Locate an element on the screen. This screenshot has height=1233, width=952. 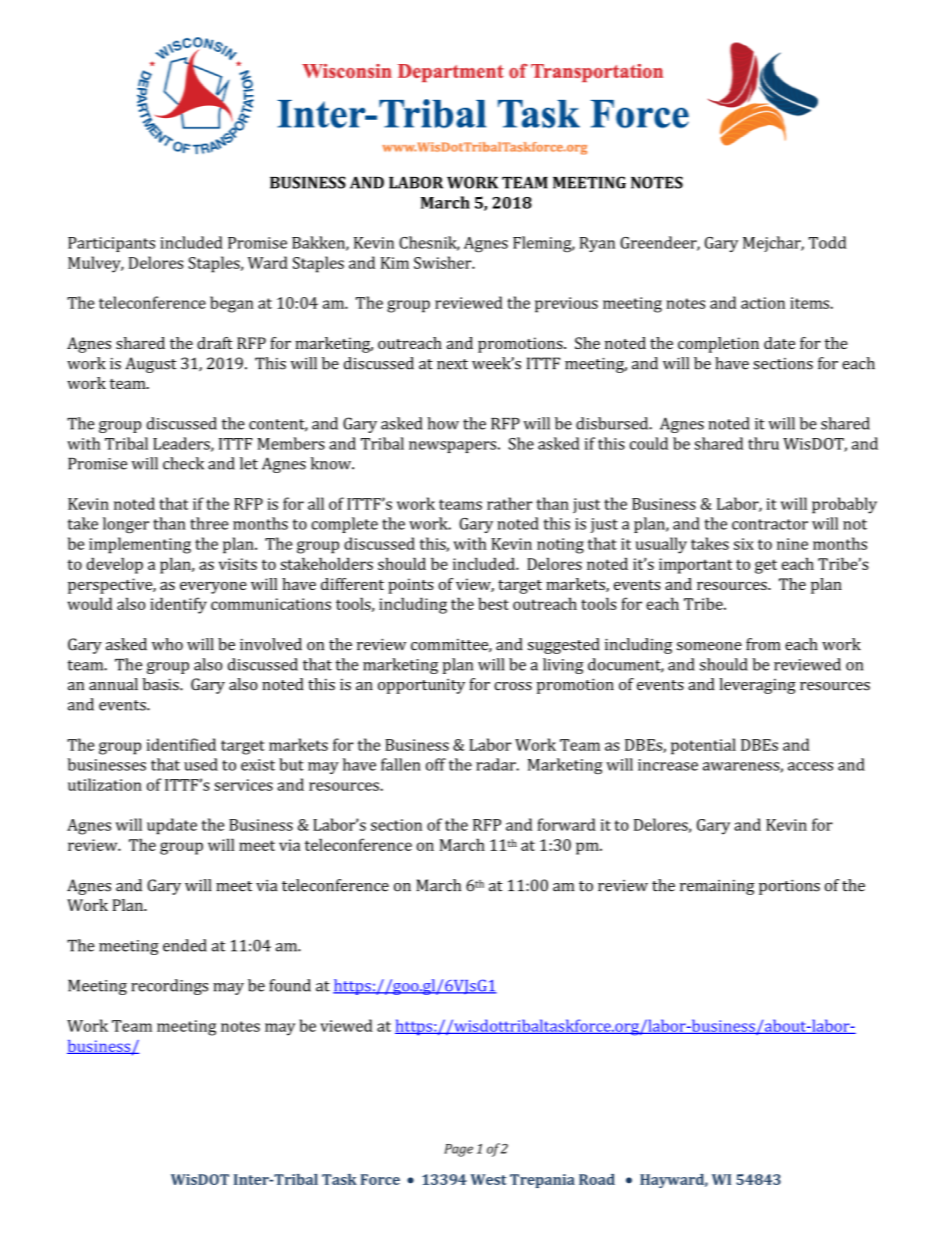
Page is located at coordinates (458, 1150).
